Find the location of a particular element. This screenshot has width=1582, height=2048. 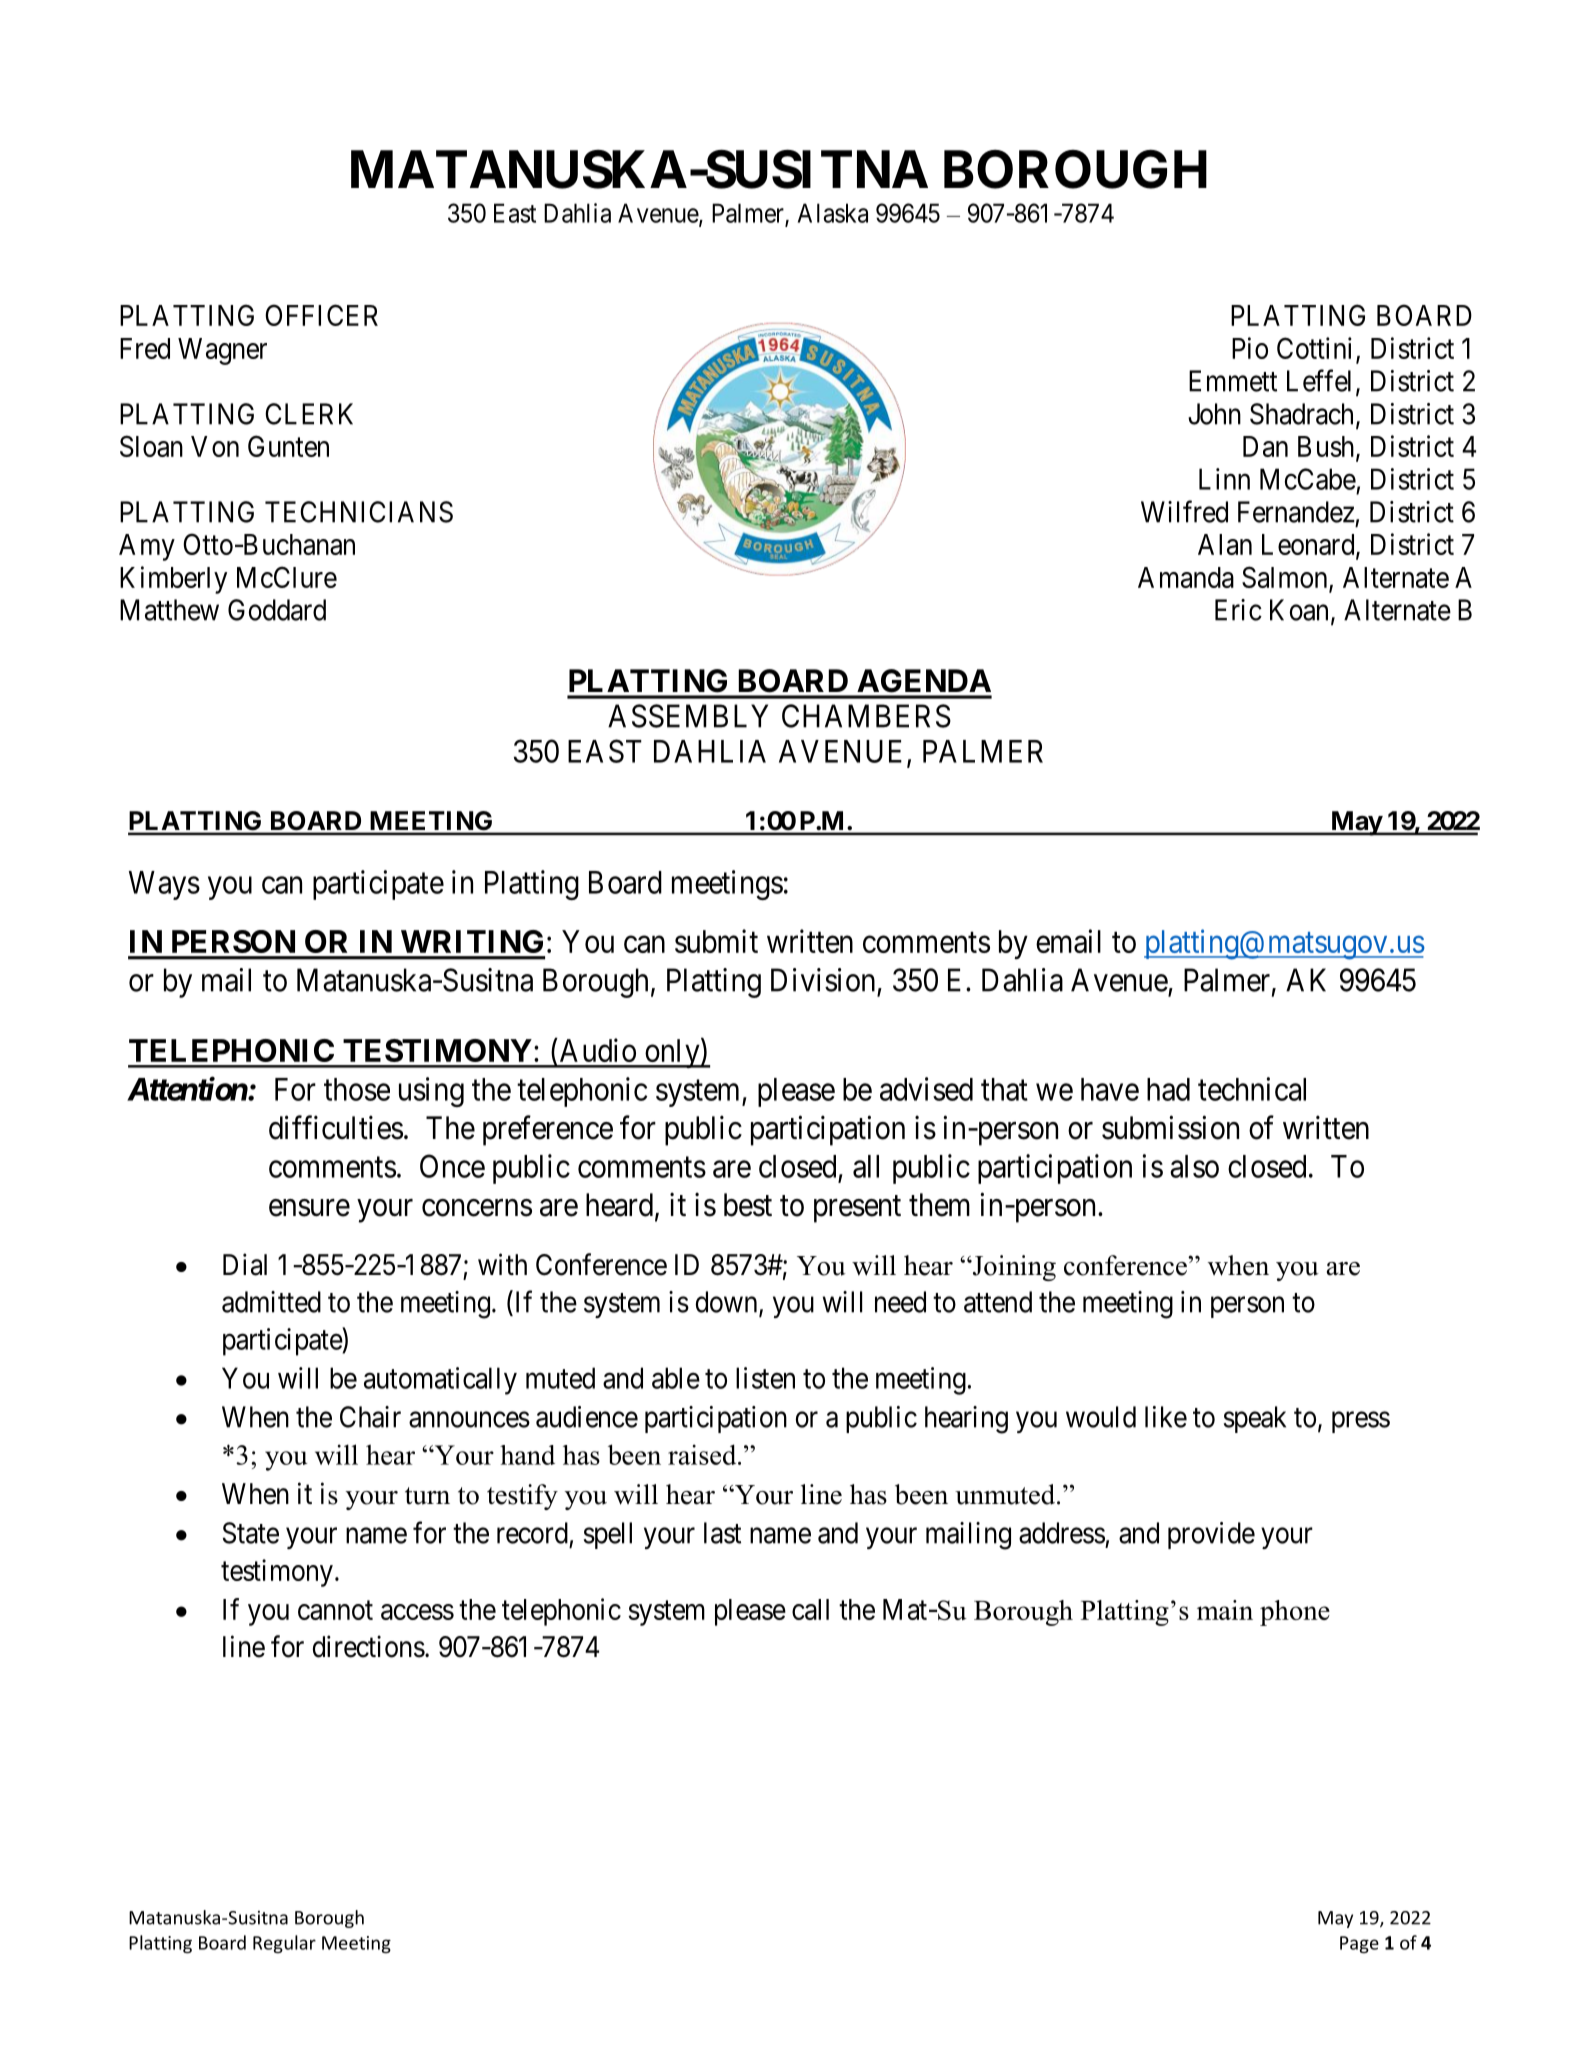

Pio is located at coordinates (1250, 348).
